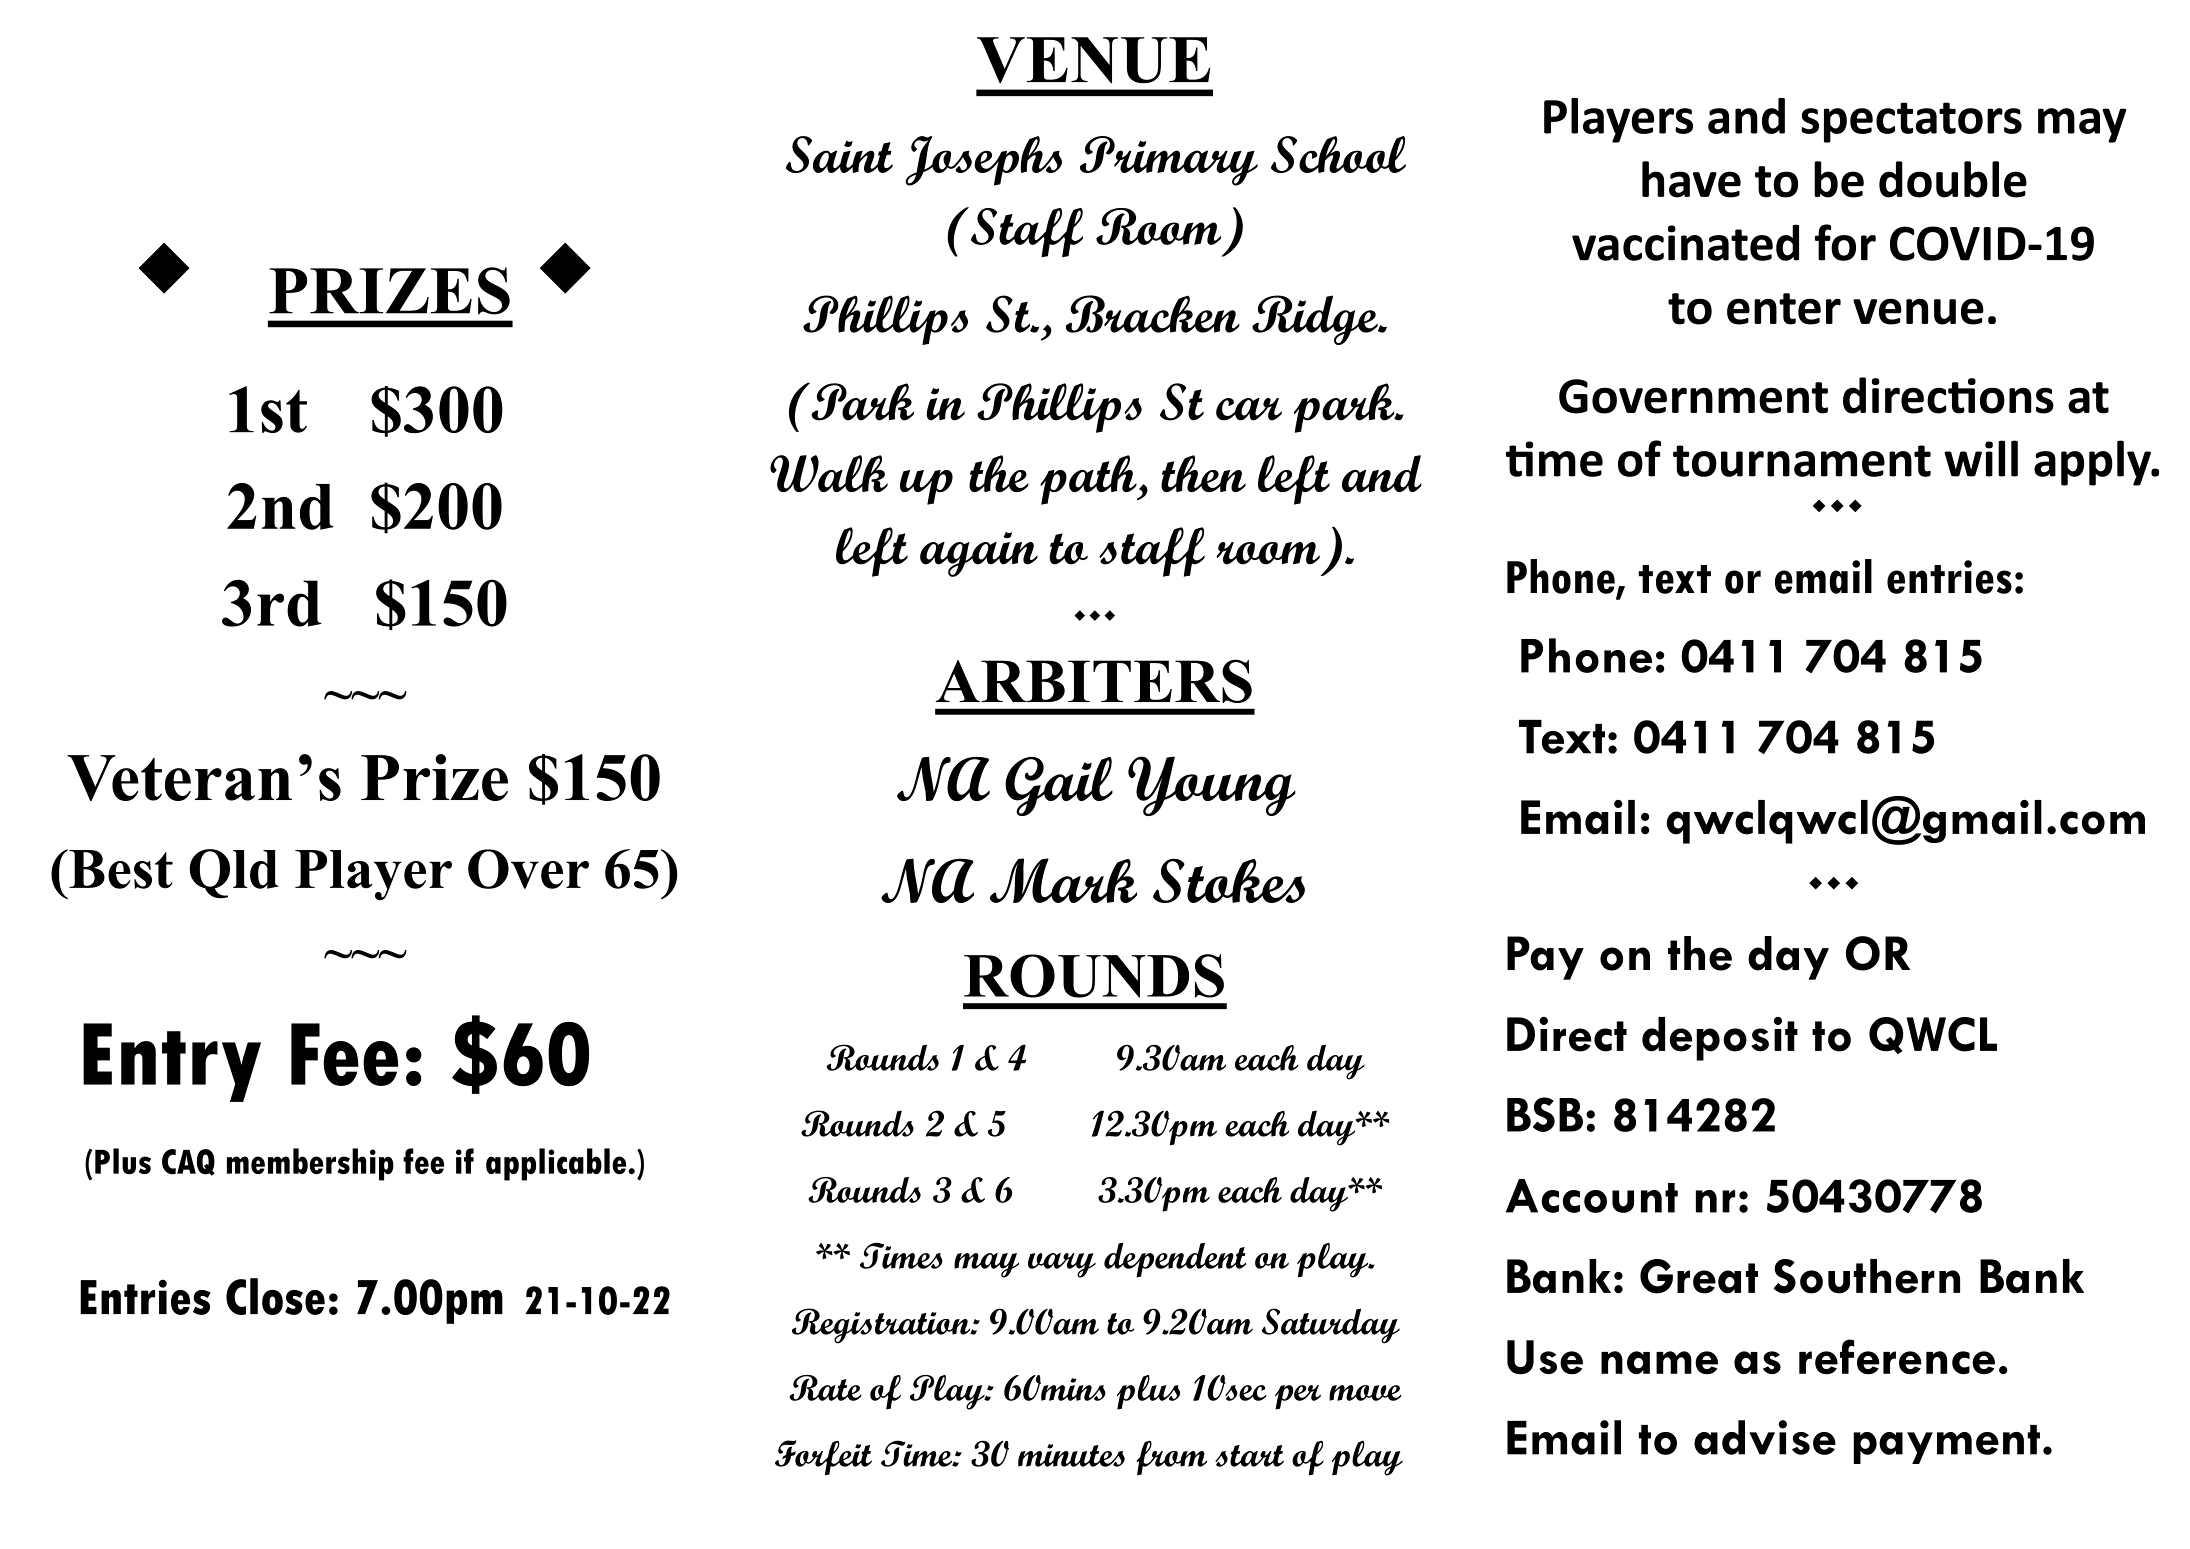  I want to click on Saint, so click(839, 154).
